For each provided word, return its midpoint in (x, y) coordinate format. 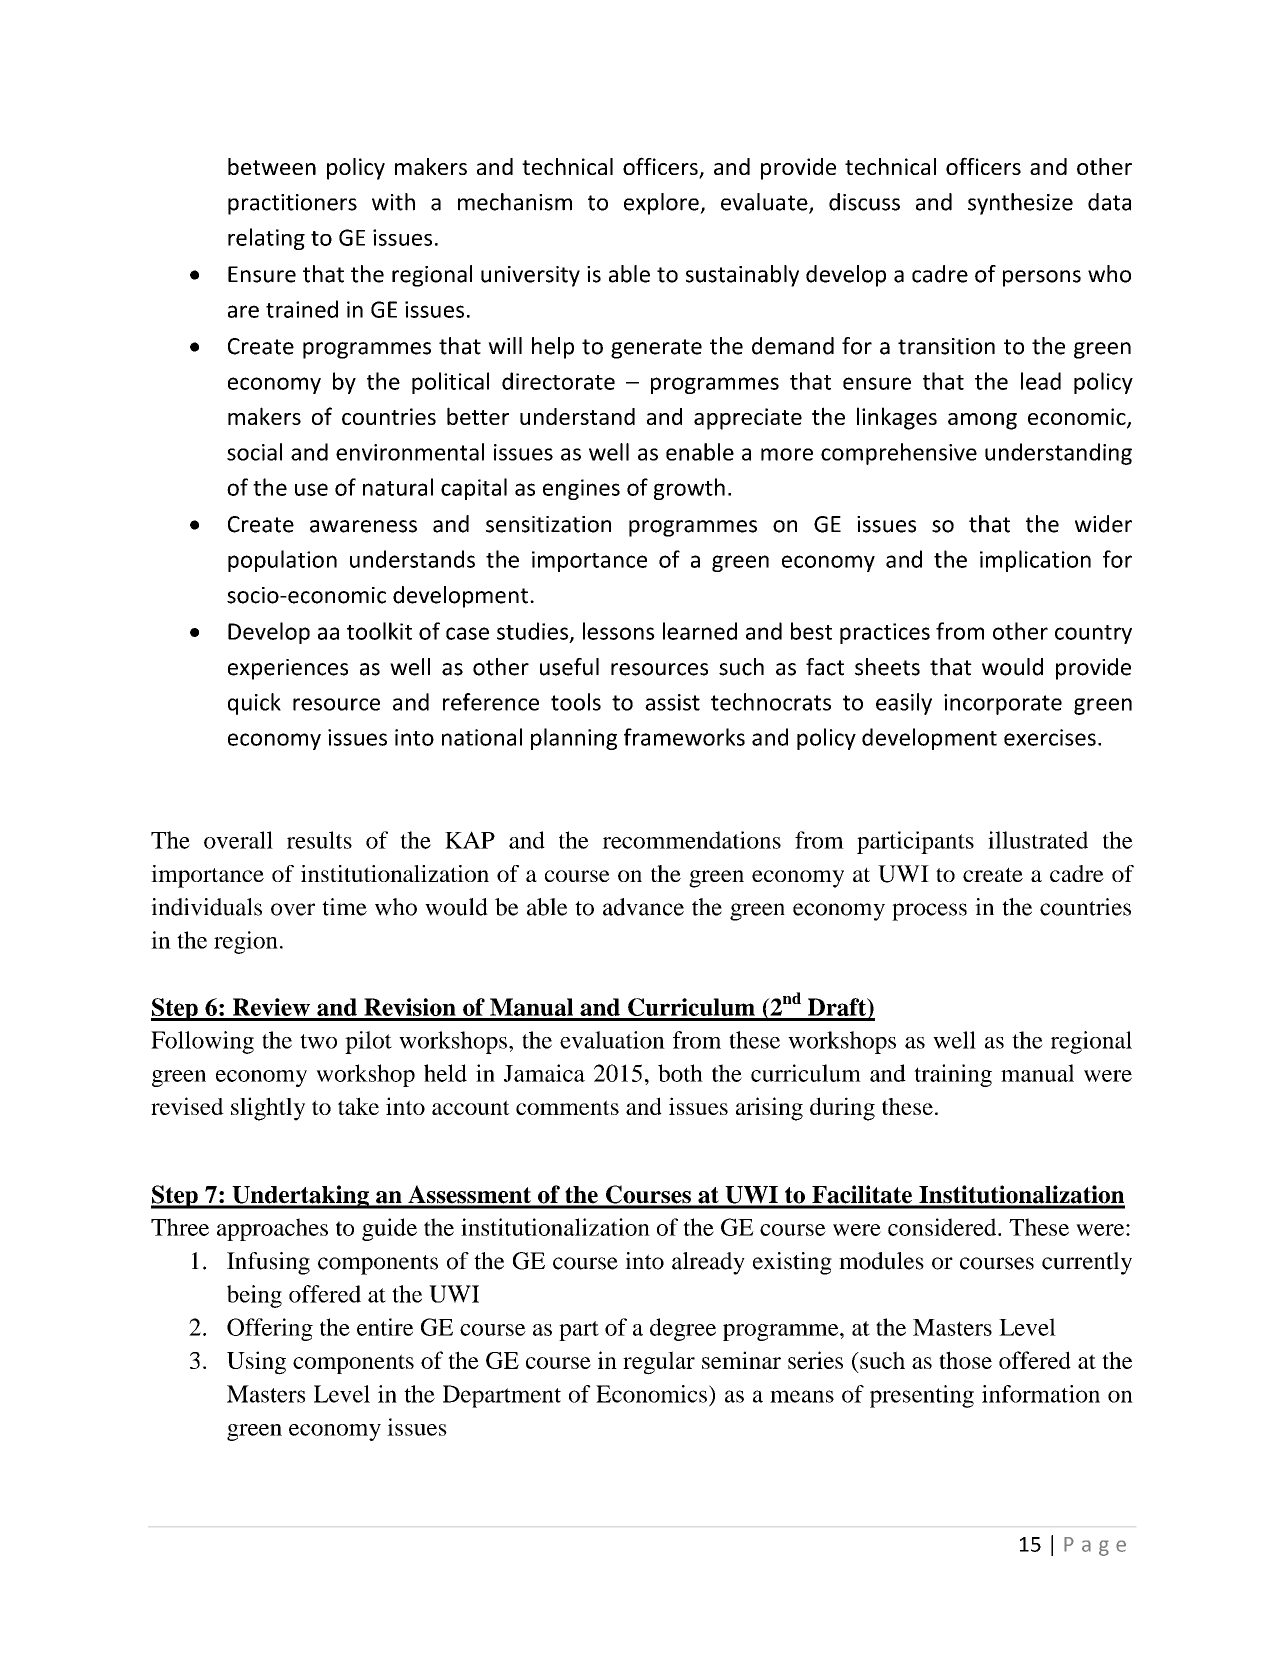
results (319, 840)
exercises (1050, 737)
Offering (270, 1329)
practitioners (292, 204)
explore (662, 204)
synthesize (1020, 204)
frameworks (684, 737)
